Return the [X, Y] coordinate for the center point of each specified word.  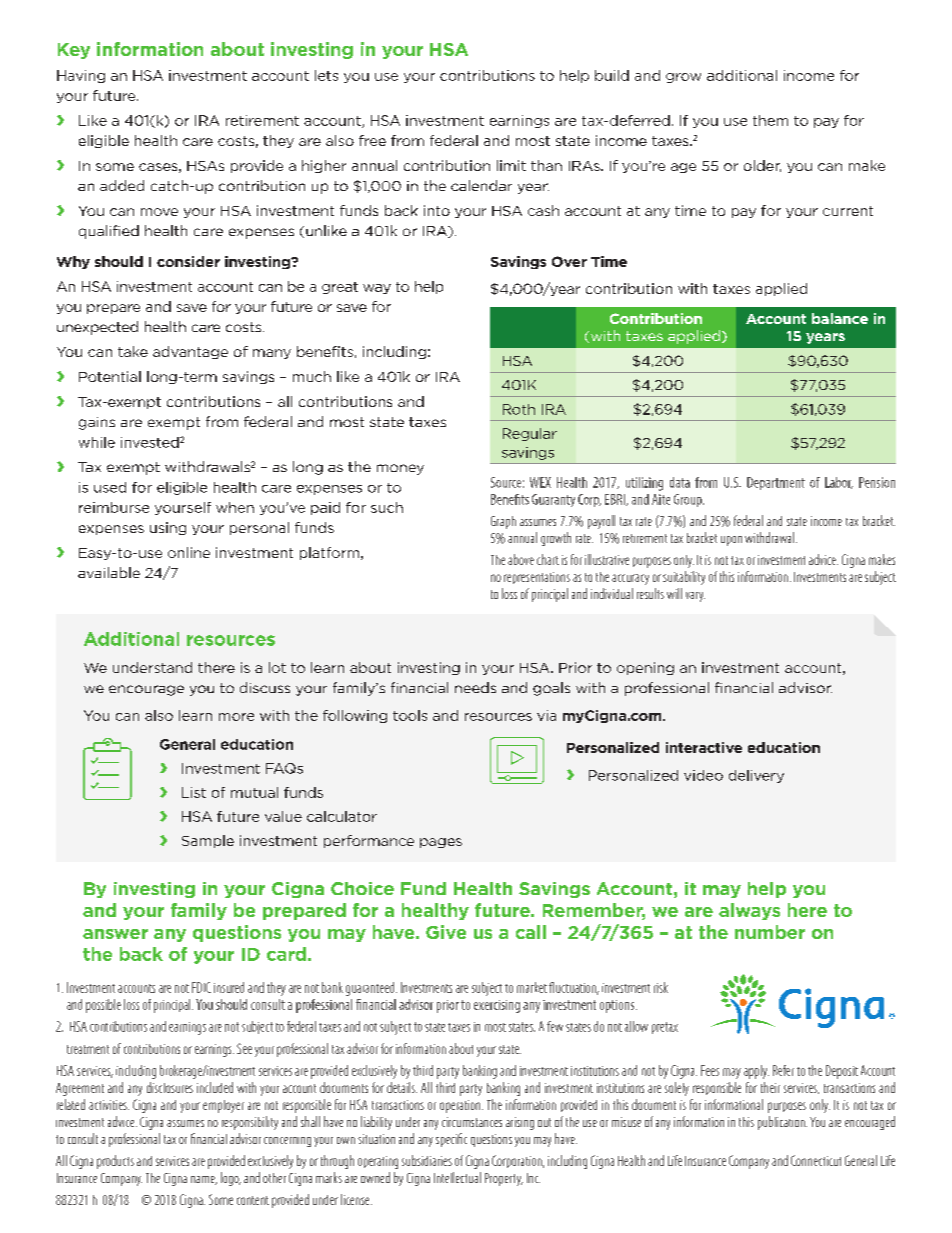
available [109, 572]
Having [81, 76]
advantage [190, 352]
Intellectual [457, 1177]
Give [446, 932]
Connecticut [816, 1160]
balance [840, 318]
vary [695, 597]
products [115, 1162]
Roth [519, 409]
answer [115, 934]
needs [475, 687]
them [770, 120]
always [749, 911]
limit [511, 165]
